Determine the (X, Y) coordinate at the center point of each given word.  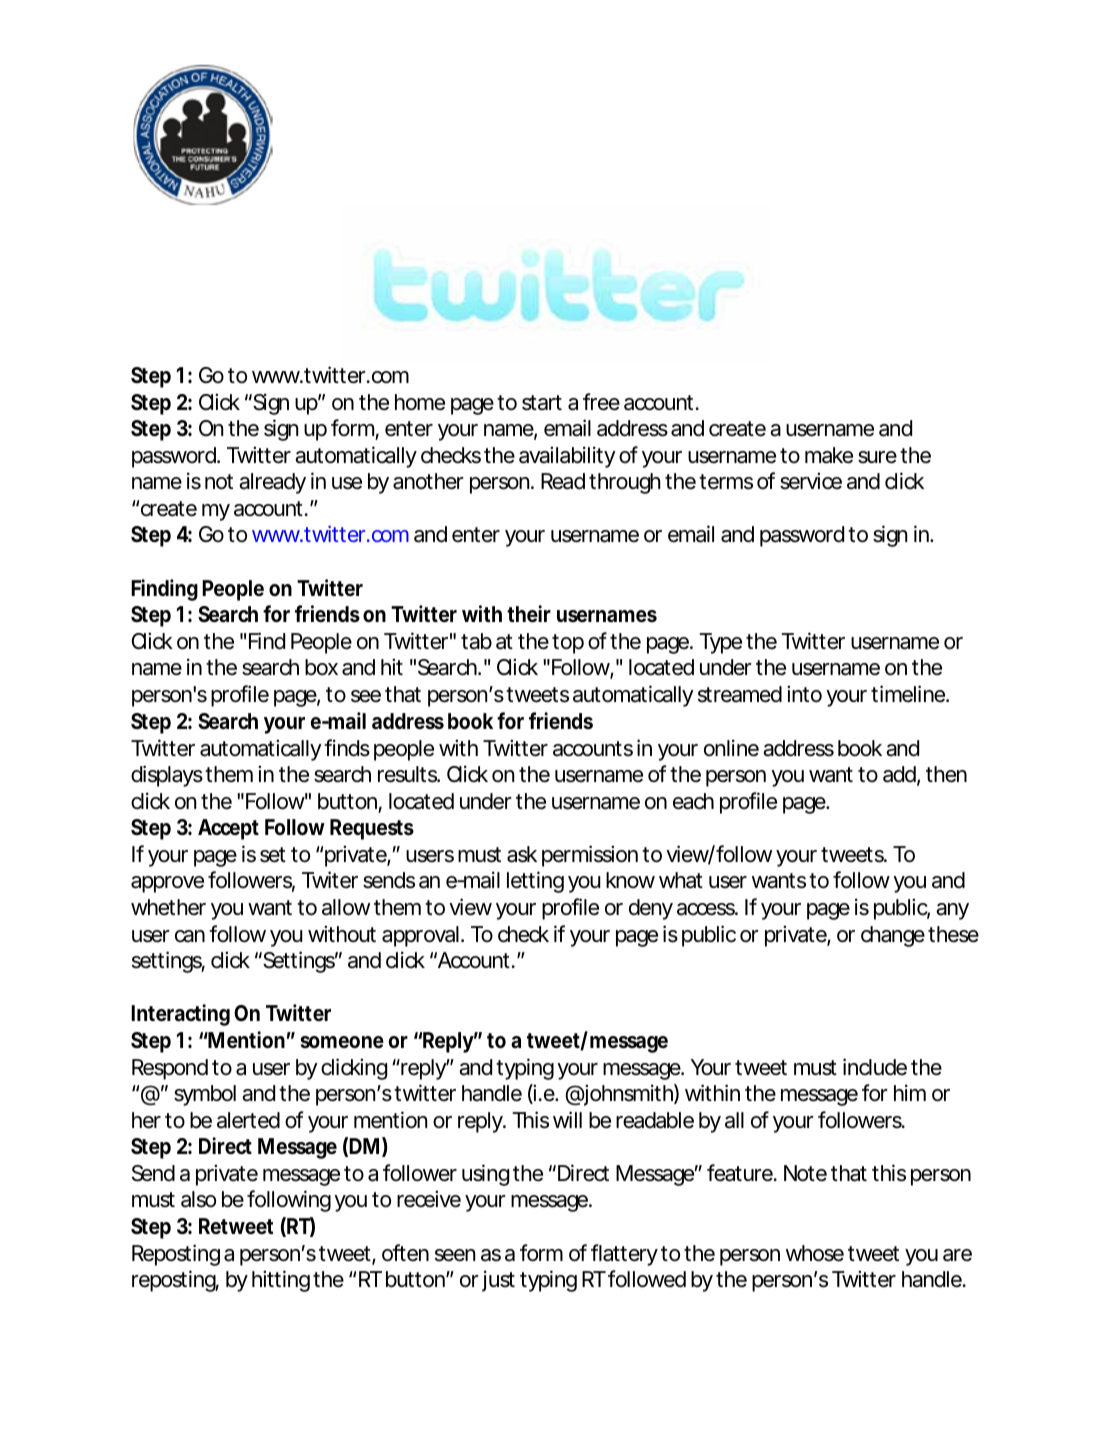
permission (590, 856)
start (542, 403)
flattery (624, 1255)
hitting (281, 1281)
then (946, 774)
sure (877, 457)
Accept (228, 829)
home (420, 402)
